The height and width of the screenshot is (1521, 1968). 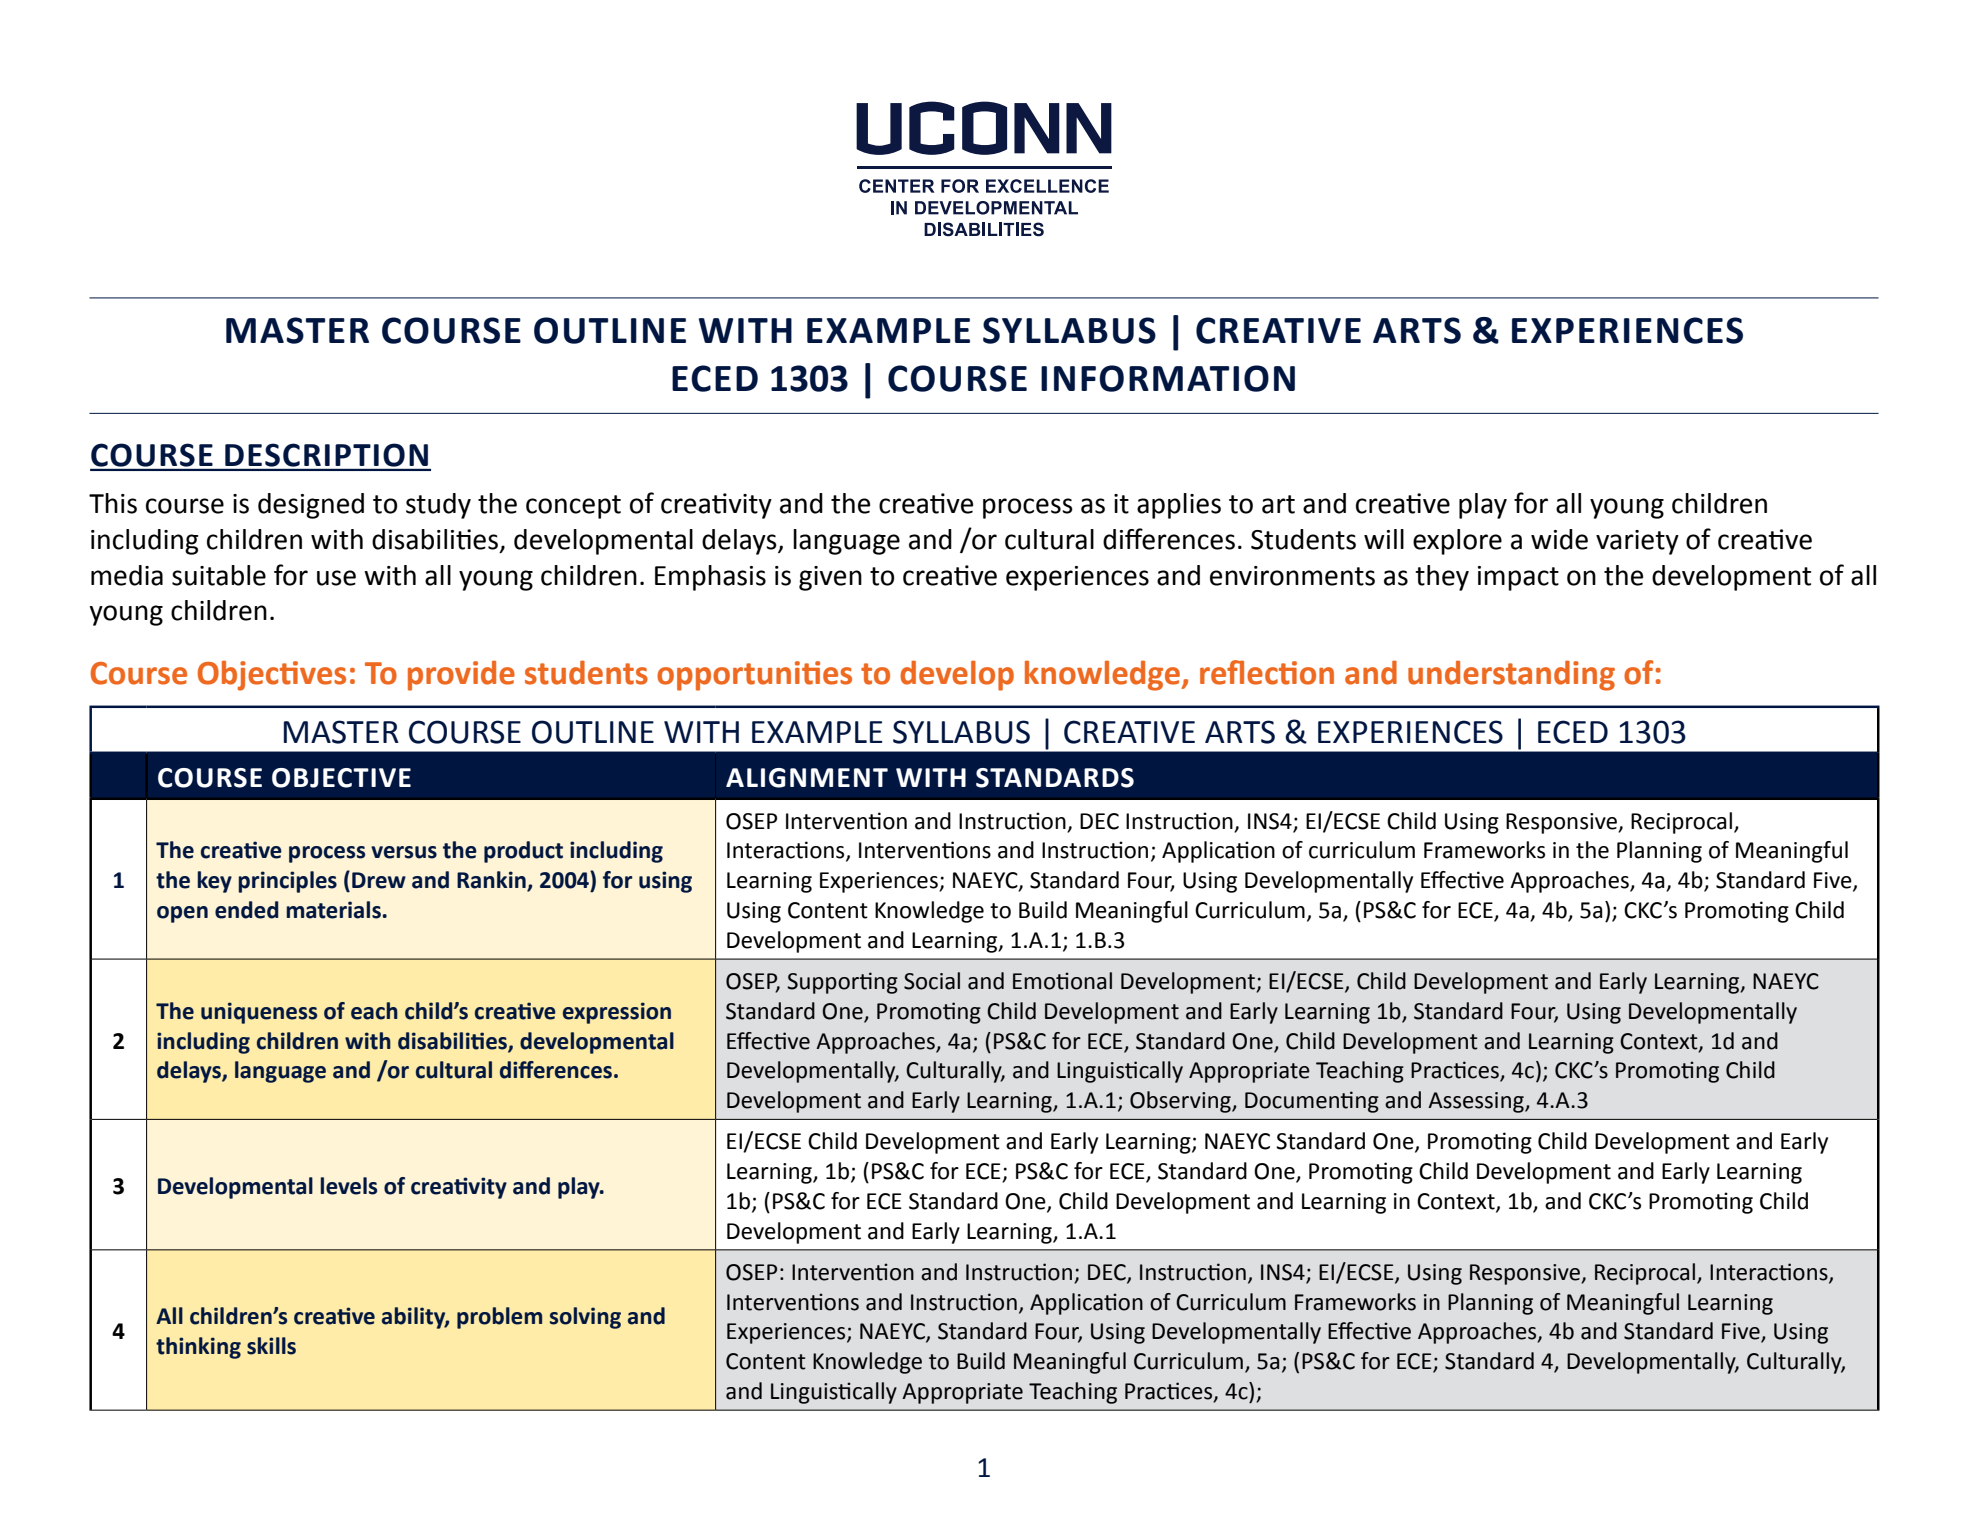 I want to click on designed, so click(x=311, y=506).
